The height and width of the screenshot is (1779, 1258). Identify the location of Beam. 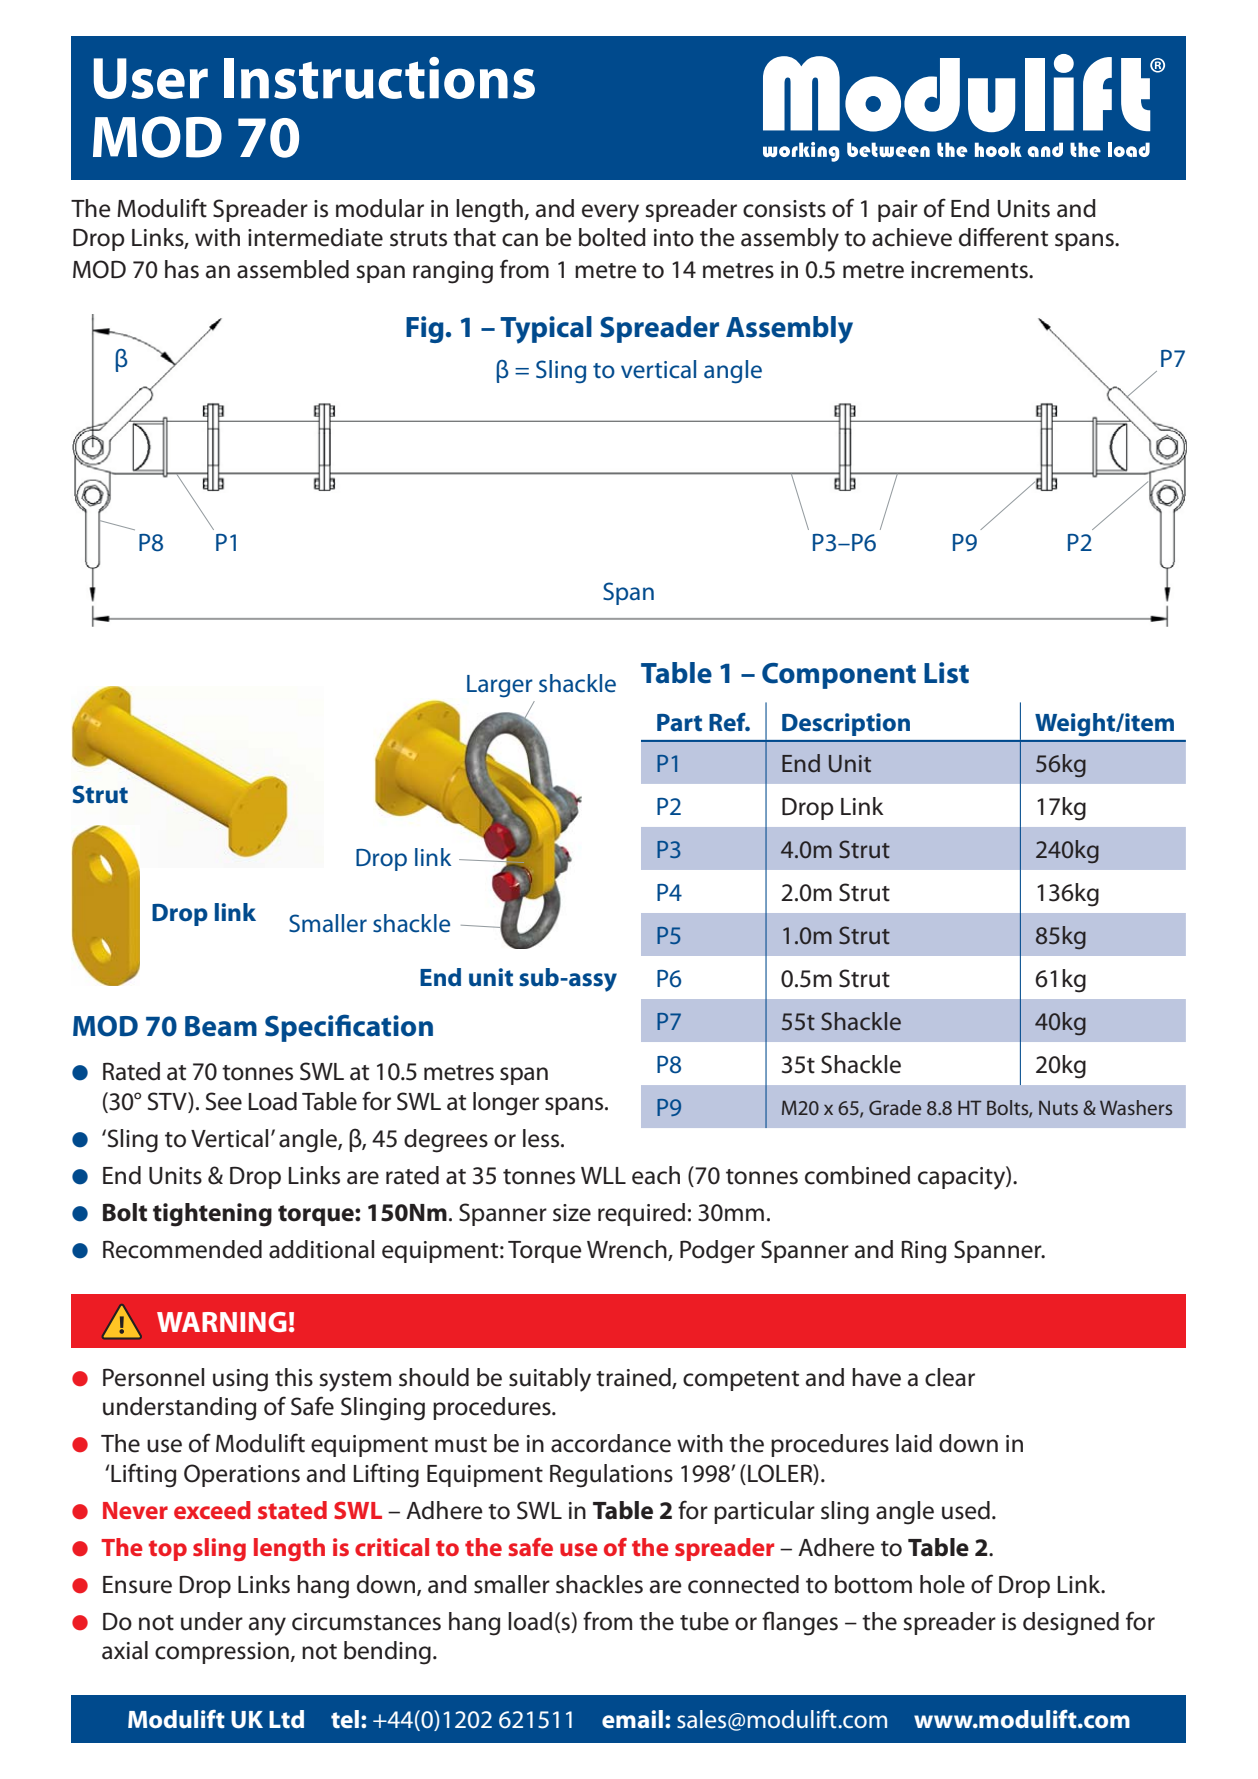
(221, 1026).
